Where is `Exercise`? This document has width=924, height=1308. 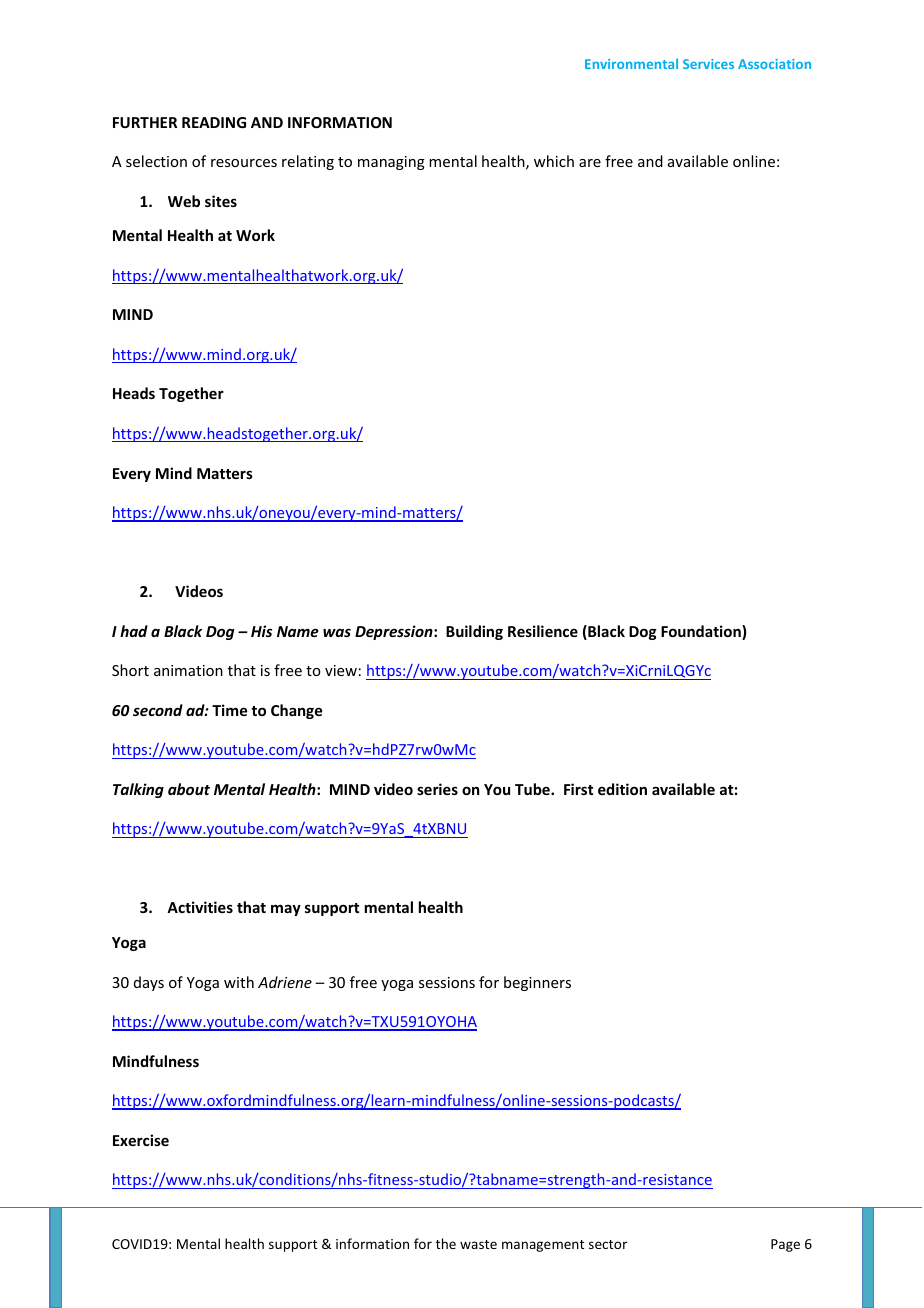
Exercise is located at coordinates (141, 1140).
